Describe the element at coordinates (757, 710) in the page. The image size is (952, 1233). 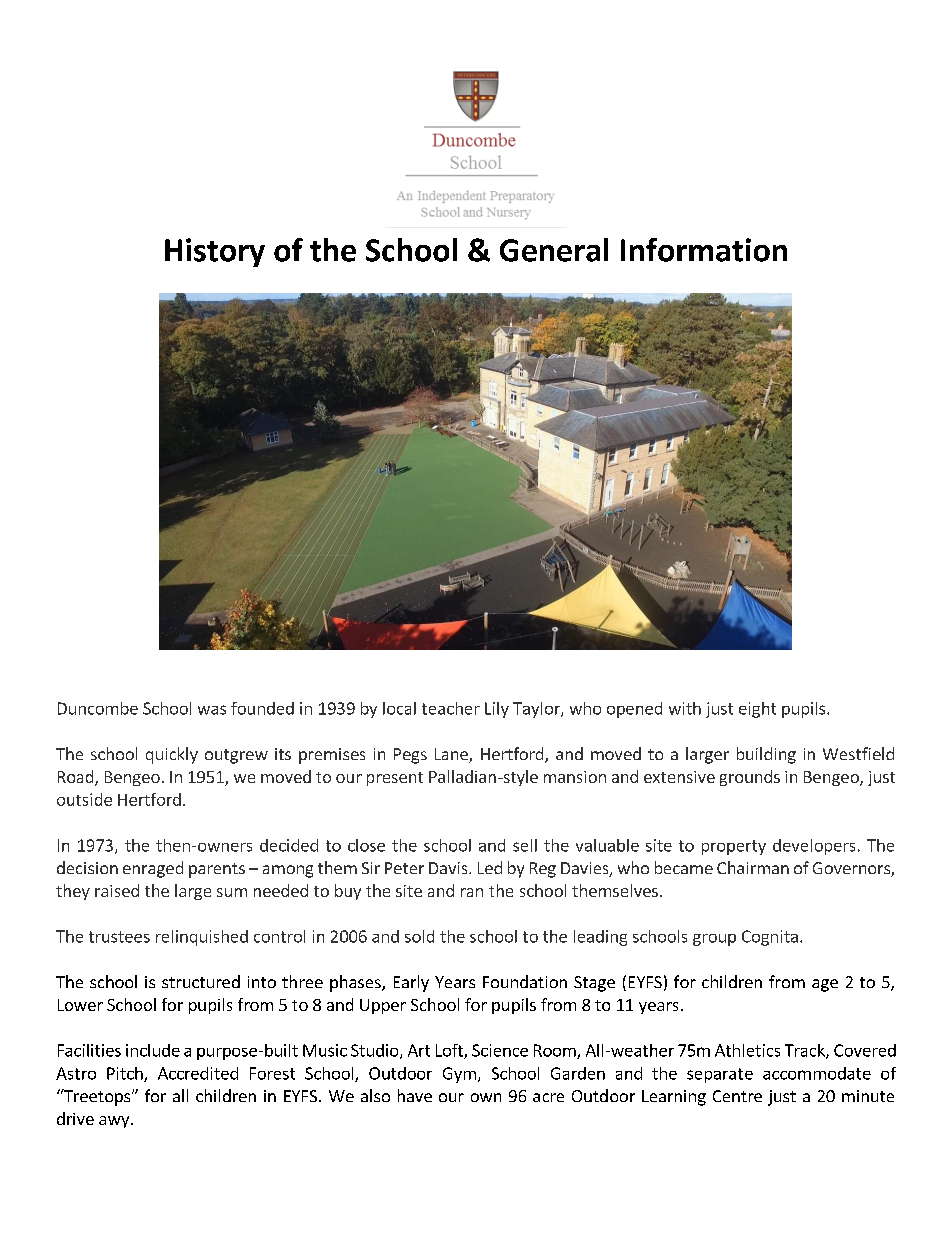
I see `eight` at that location.
